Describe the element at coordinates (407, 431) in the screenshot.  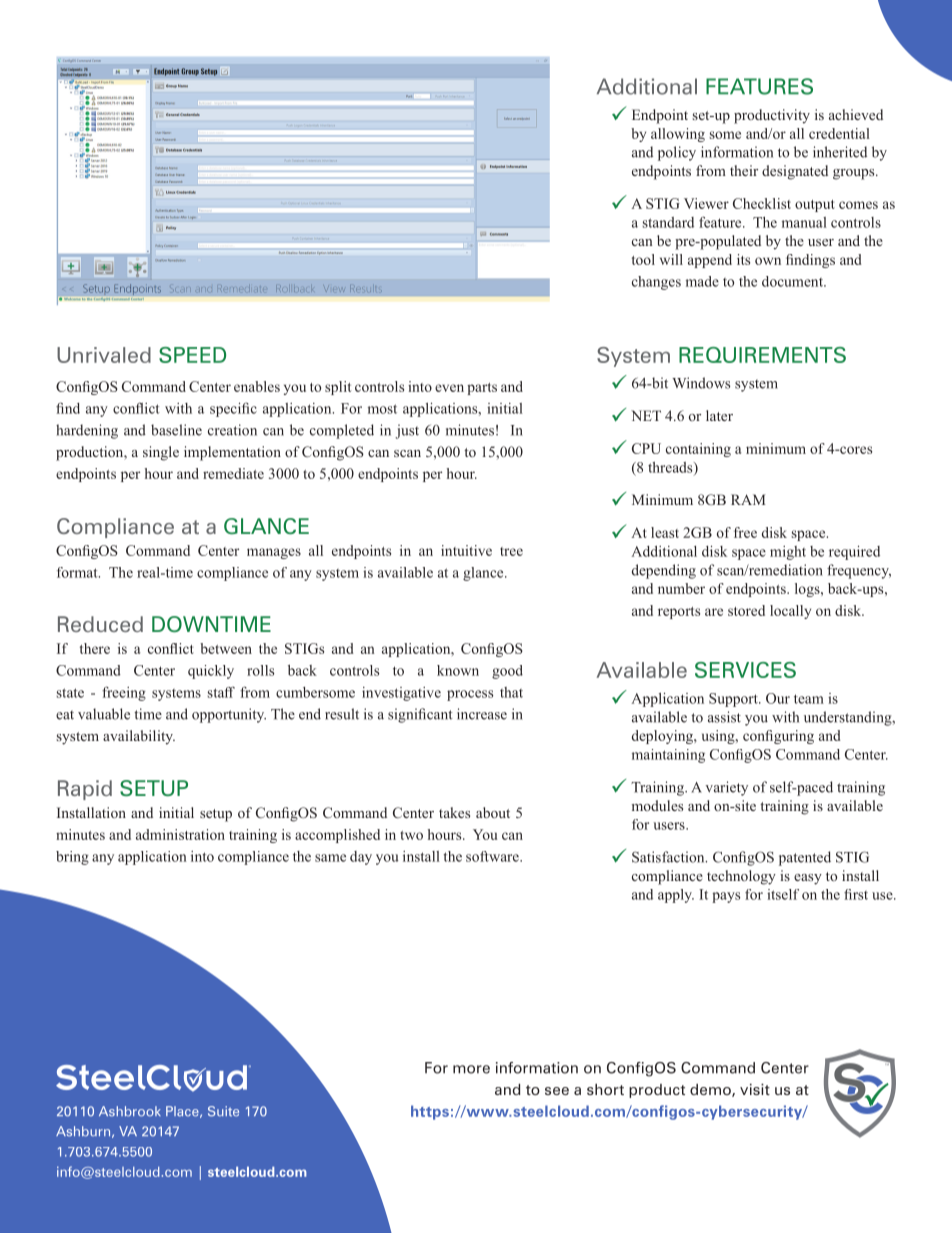
I see `just` at that location.
